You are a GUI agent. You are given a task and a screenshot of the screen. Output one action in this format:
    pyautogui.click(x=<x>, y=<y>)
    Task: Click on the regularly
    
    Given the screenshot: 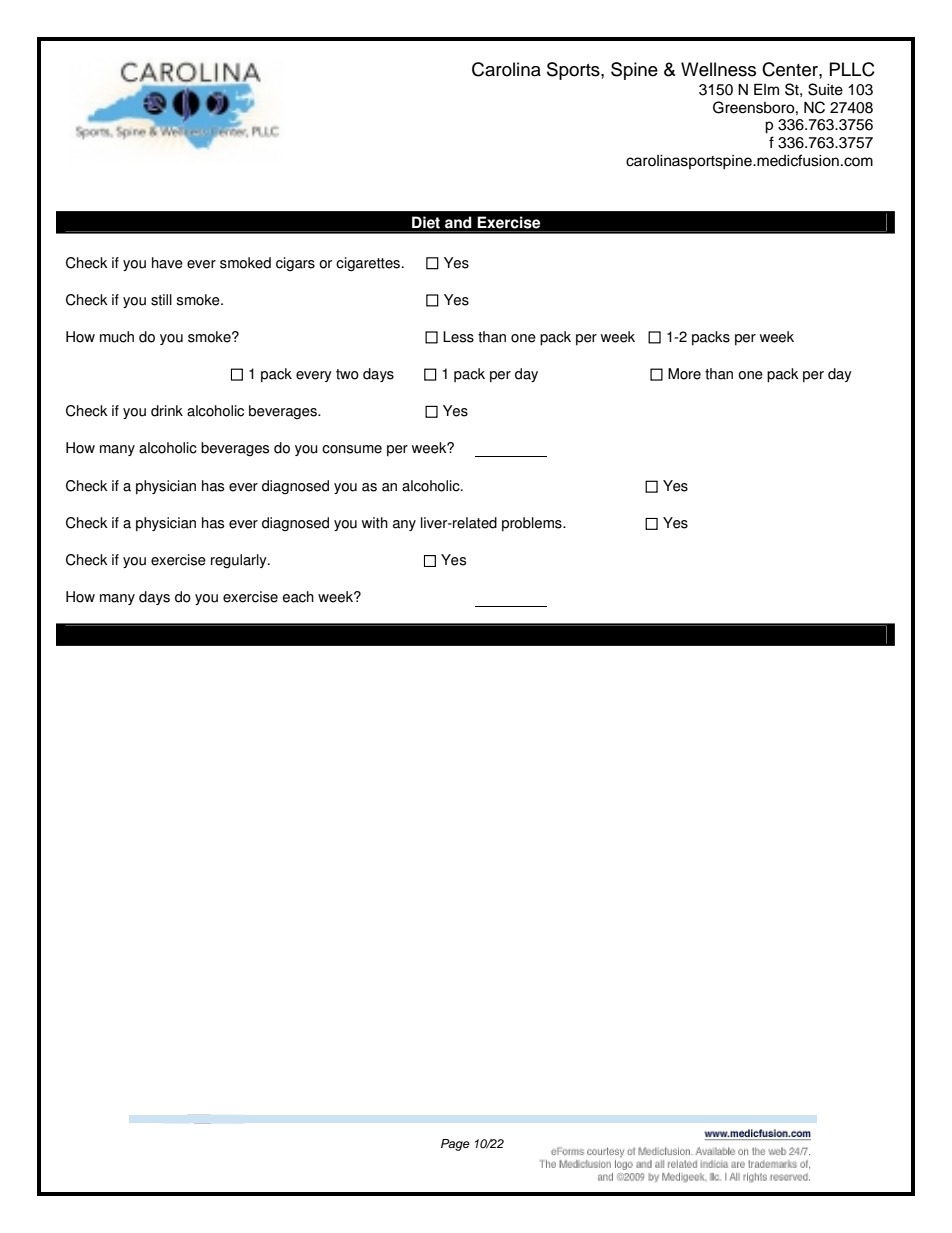 What is the action you would take?
    pyautogui.click(x=240, y=561)
